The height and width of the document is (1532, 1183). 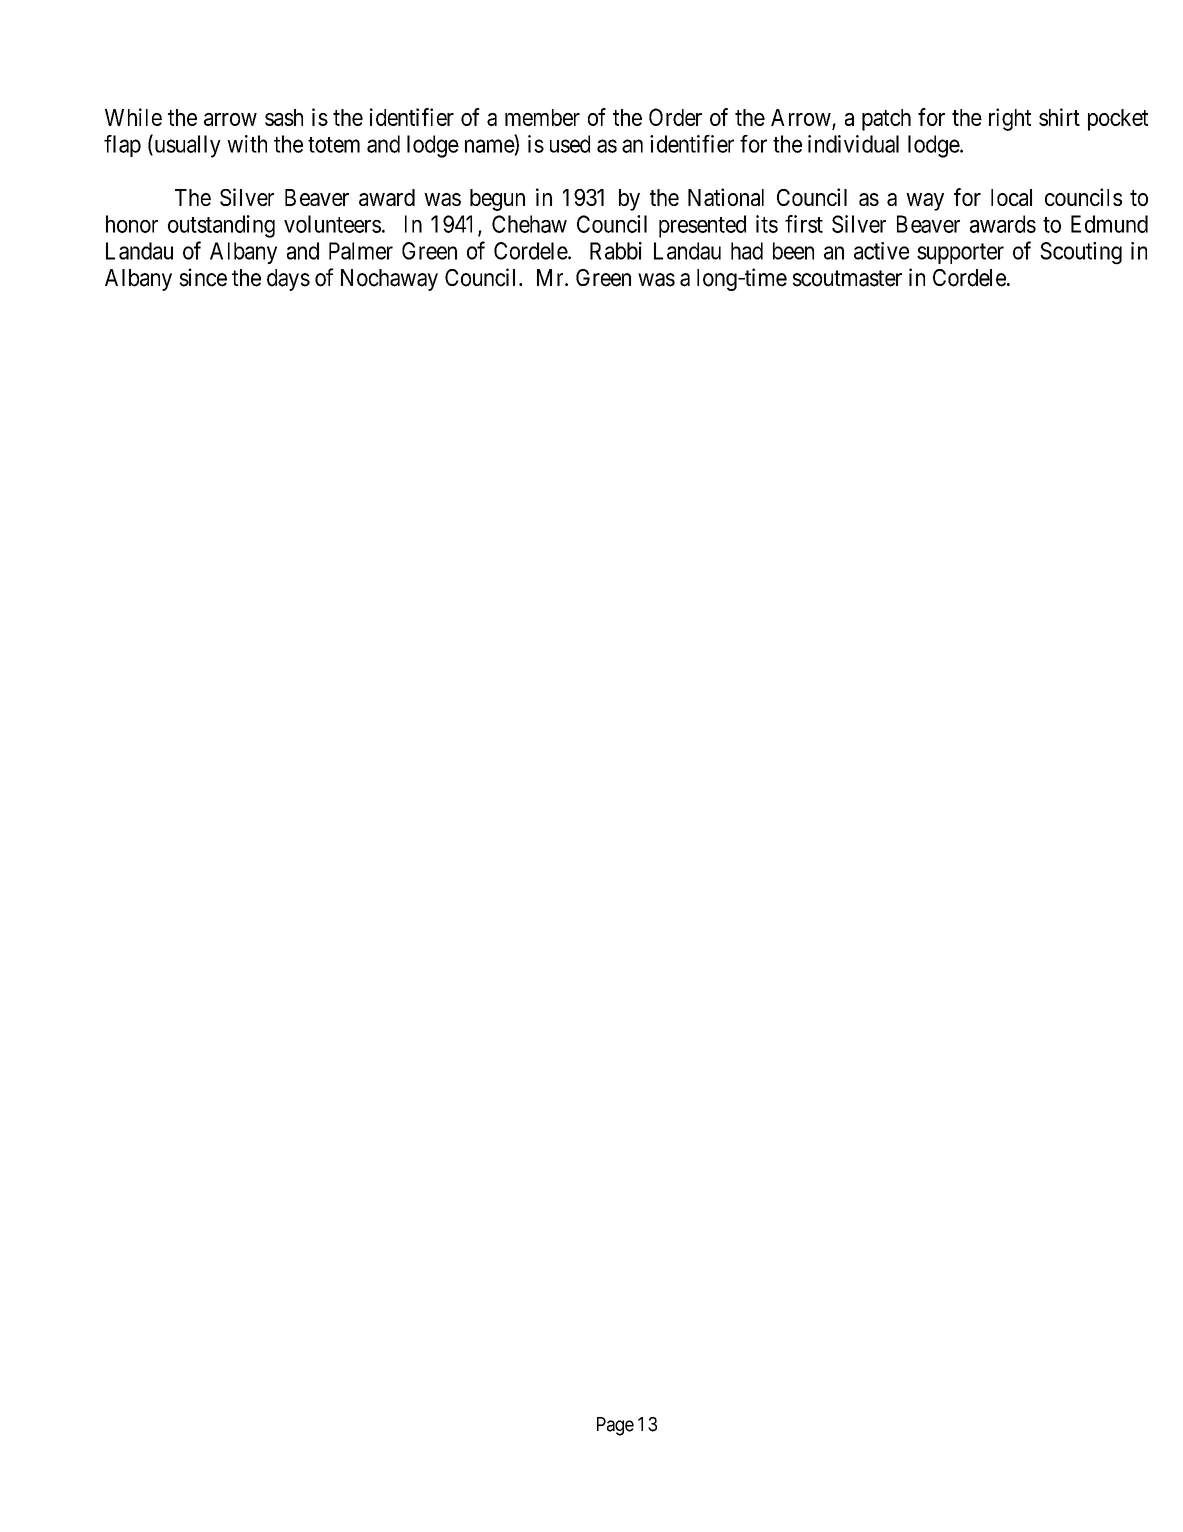 What do you see at coordinates (960, 253) in the document?
I see `supporter` at bounding box center [960, 253].
